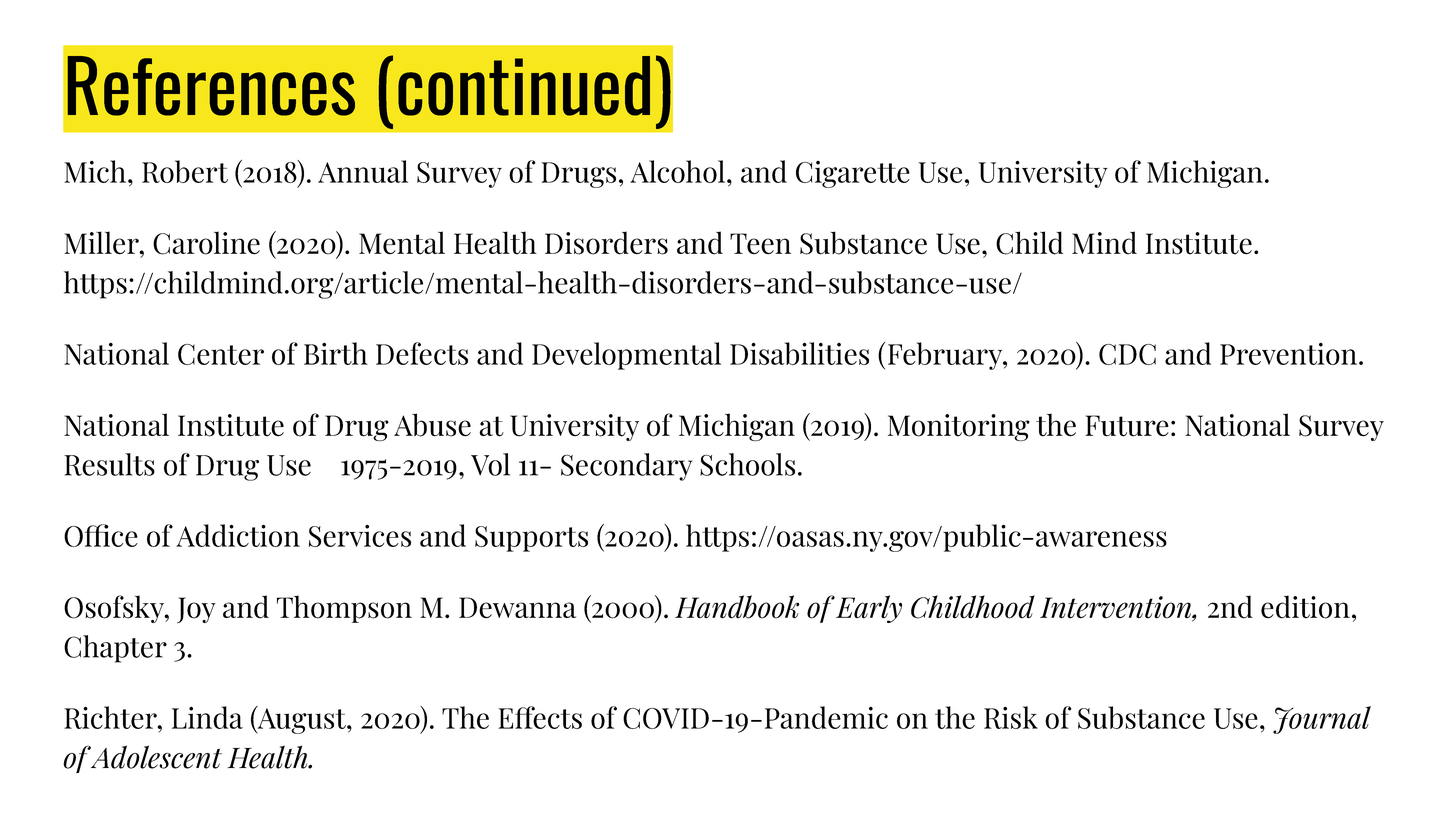 The width and height of the screenshot is (1456, 819). I want to click on Center, so click(221, 354).
